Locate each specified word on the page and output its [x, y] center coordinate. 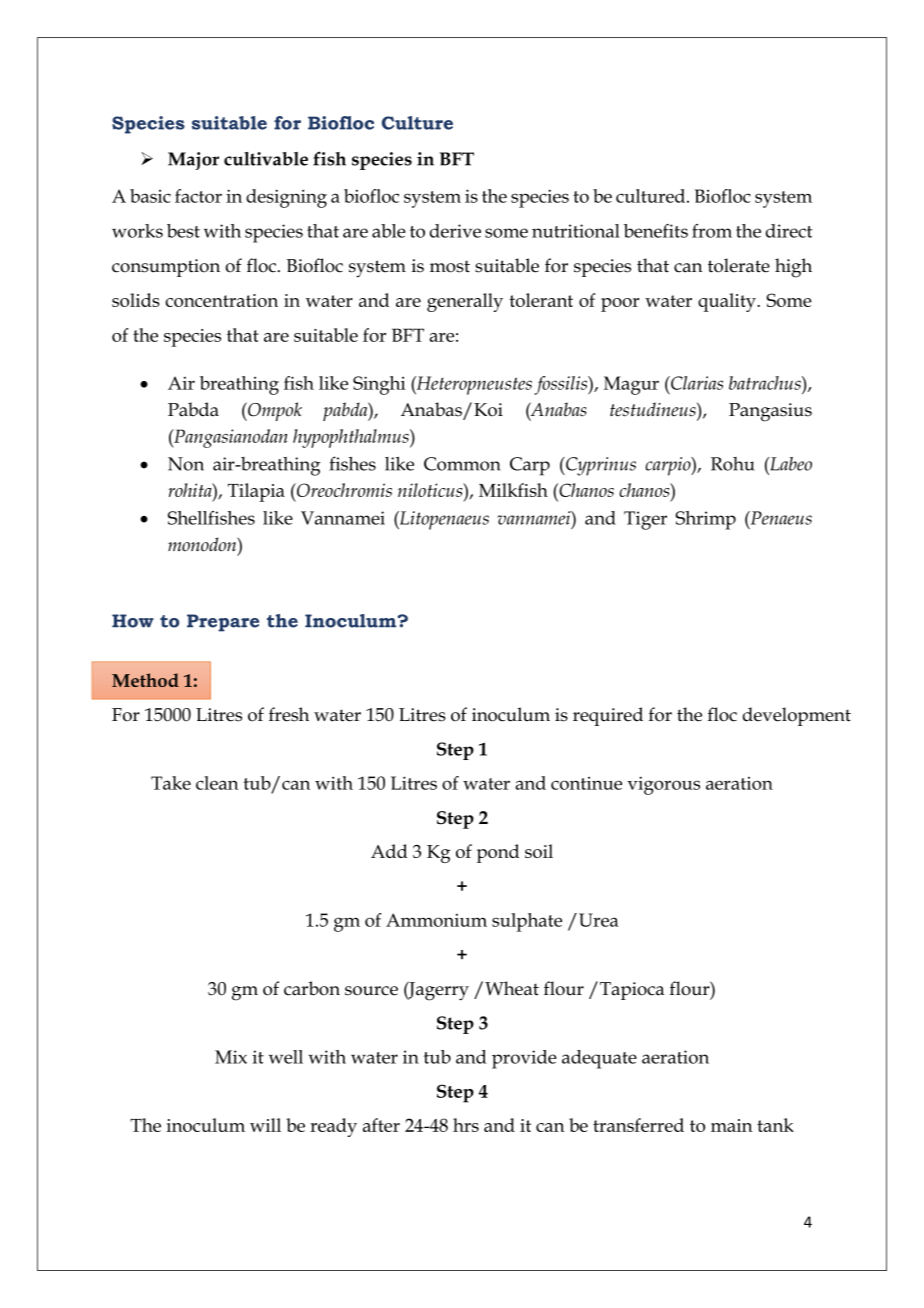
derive [455, 231]
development [797, 716]
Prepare [223, 623]
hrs [466, 1125]
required [608, 716]
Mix [231, 1057]
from [712, 231]
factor [198, 196]
